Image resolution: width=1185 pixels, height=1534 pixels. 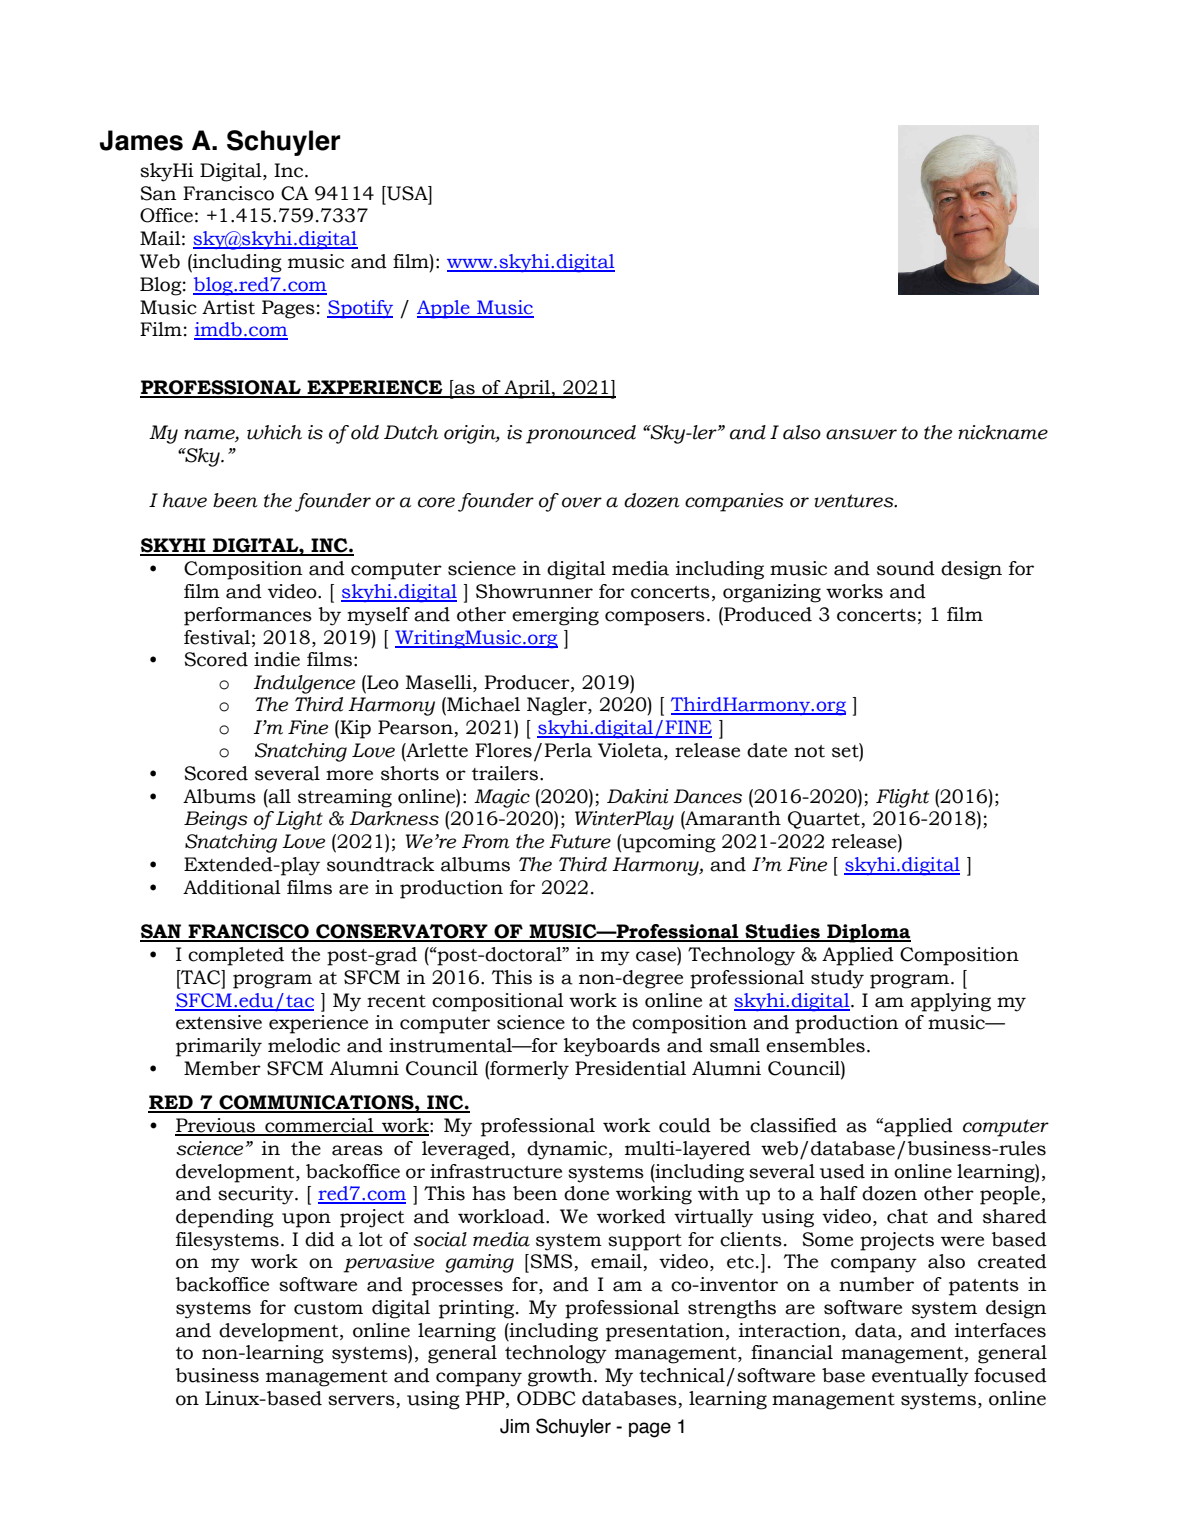 What do you see at coordinates (362, 1401) in the screenshot?
I see `servers` at bounding box center [362, 1401].
